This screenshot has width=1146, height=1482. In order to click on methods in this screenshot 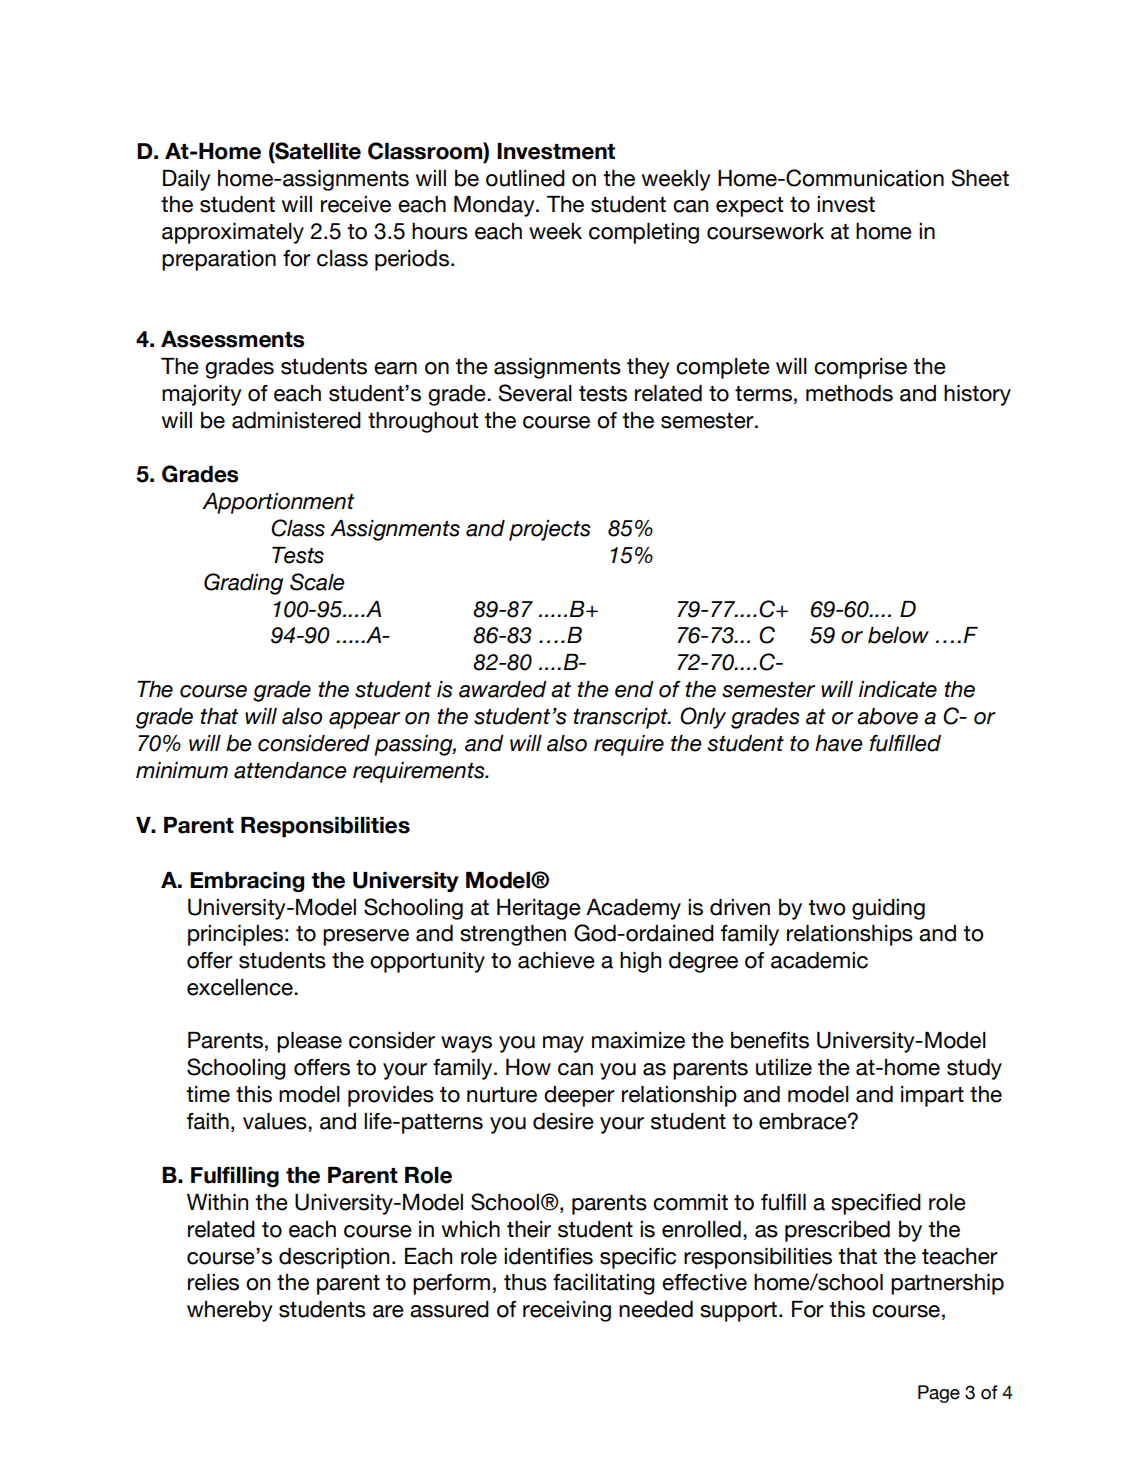, I will do `click(849, 393)`.
